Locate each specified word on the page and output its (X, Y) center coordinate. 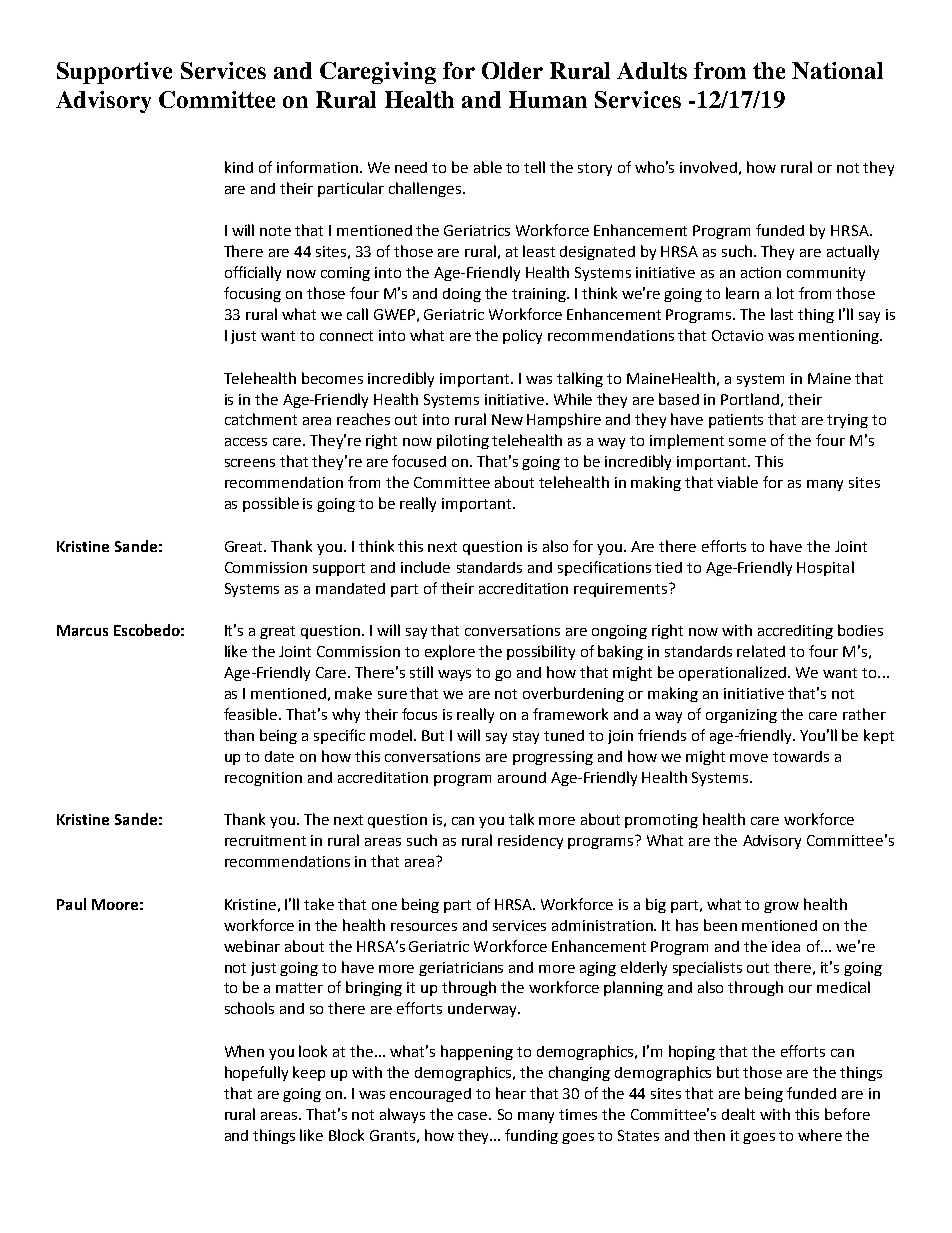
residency (530, 842)
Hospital (825, 568)
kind (239, 167)
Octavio (737, 335)
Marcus (82, 630)
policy (522, 336)
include (425, 567)
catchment (261, 419)
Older (512, 70)
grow (781, 907)
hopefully (256, 1073)
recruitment (265, 840)
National (837, 70)
